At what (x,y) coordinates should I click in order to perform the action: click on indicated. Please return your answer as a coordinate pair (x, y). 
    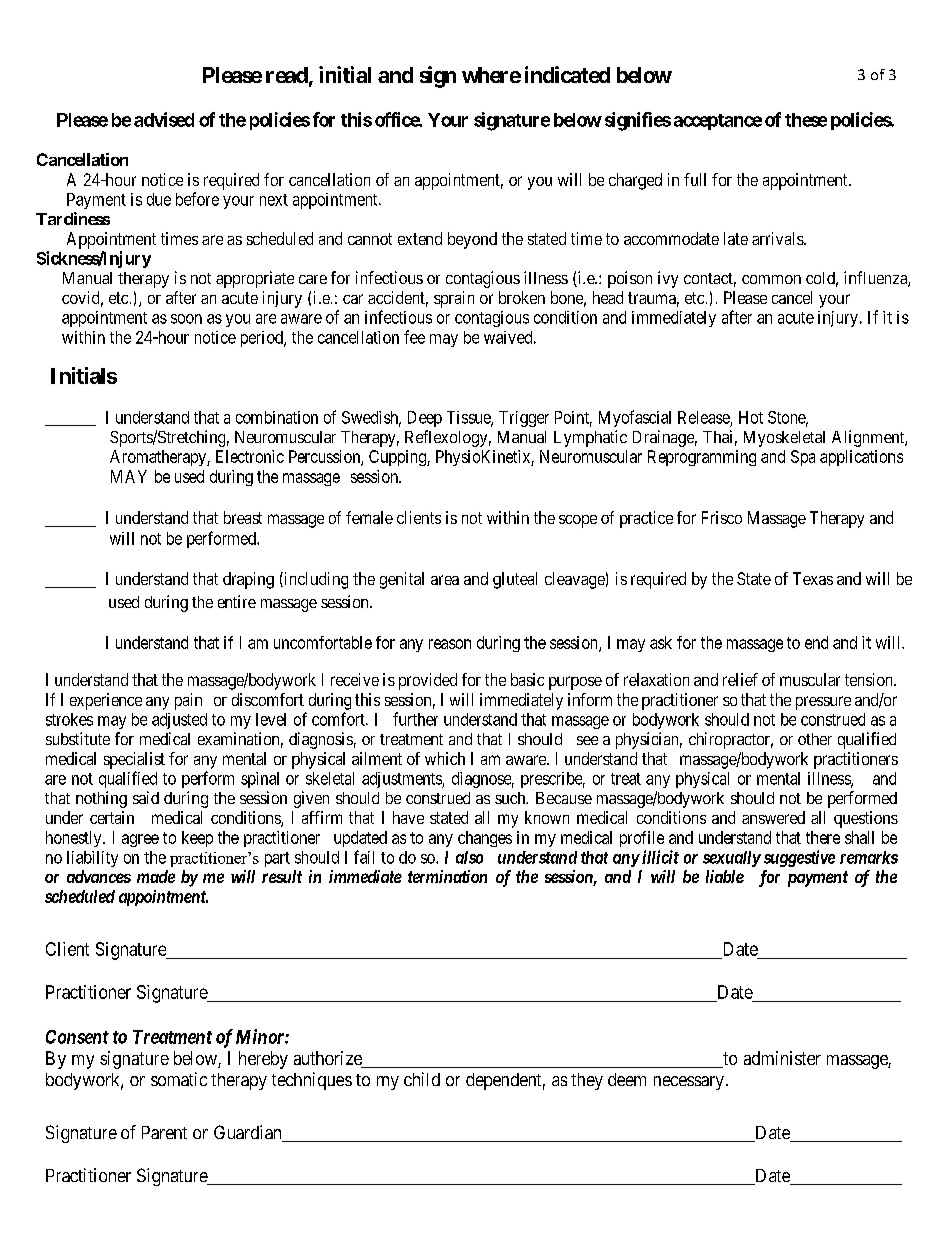
    Looking at the image, I should click on (567, 74).
